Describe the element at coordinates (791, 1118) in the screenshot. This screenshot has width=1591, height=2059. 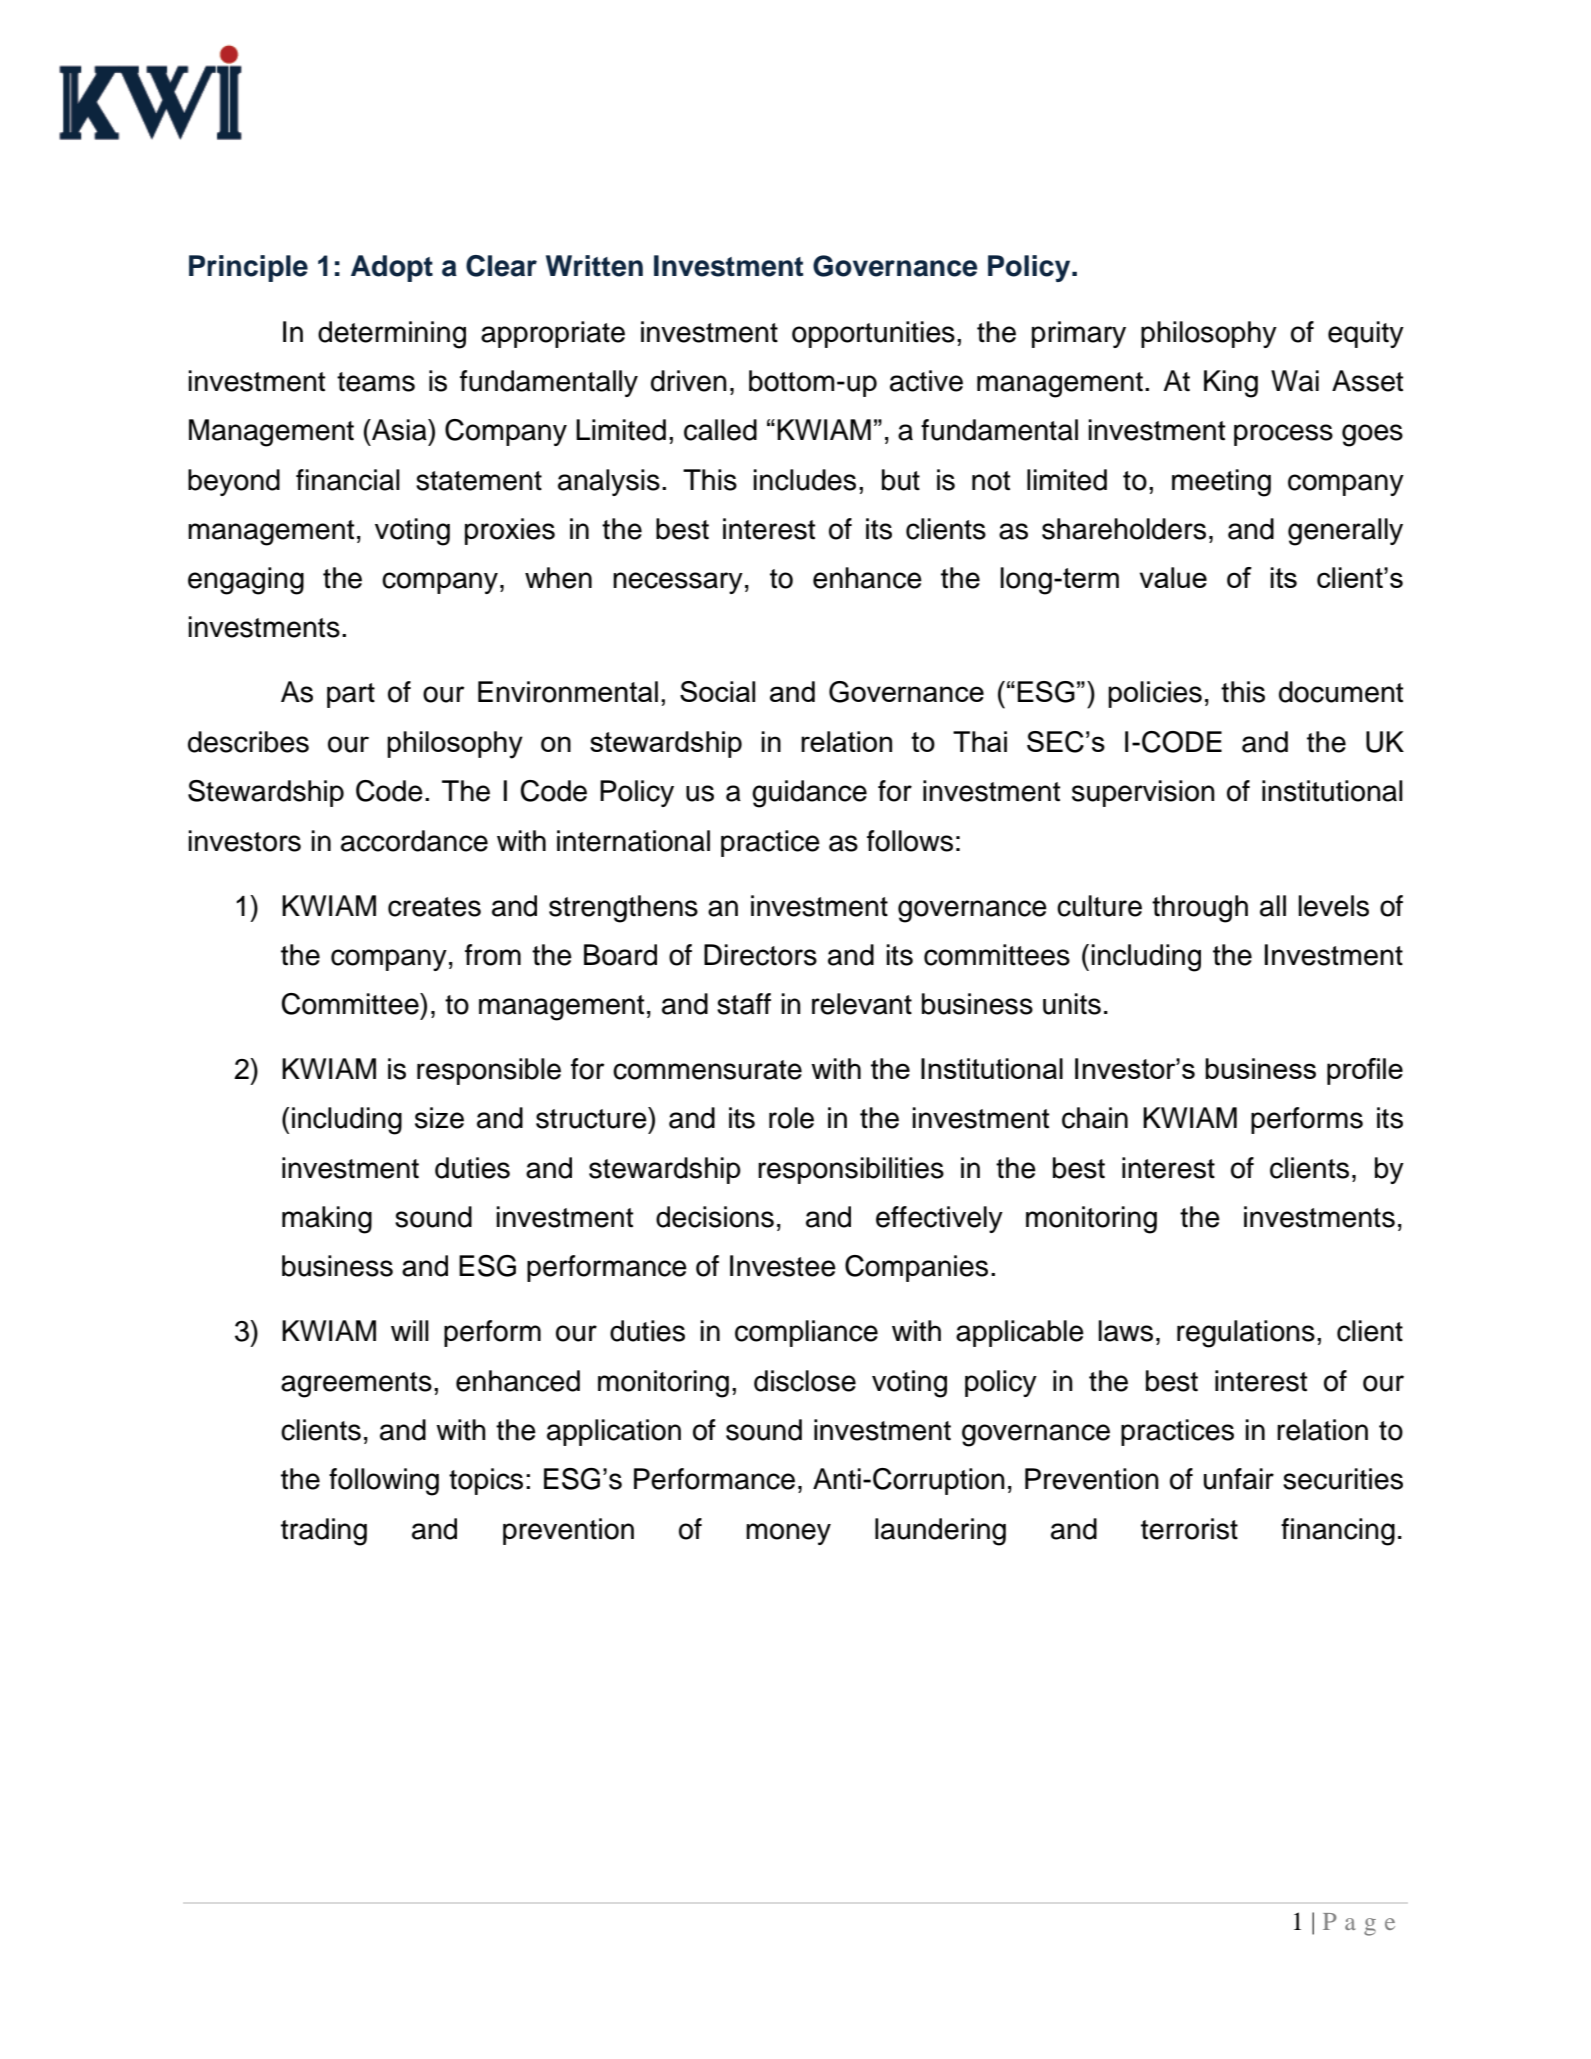
I see `role` at that location.
